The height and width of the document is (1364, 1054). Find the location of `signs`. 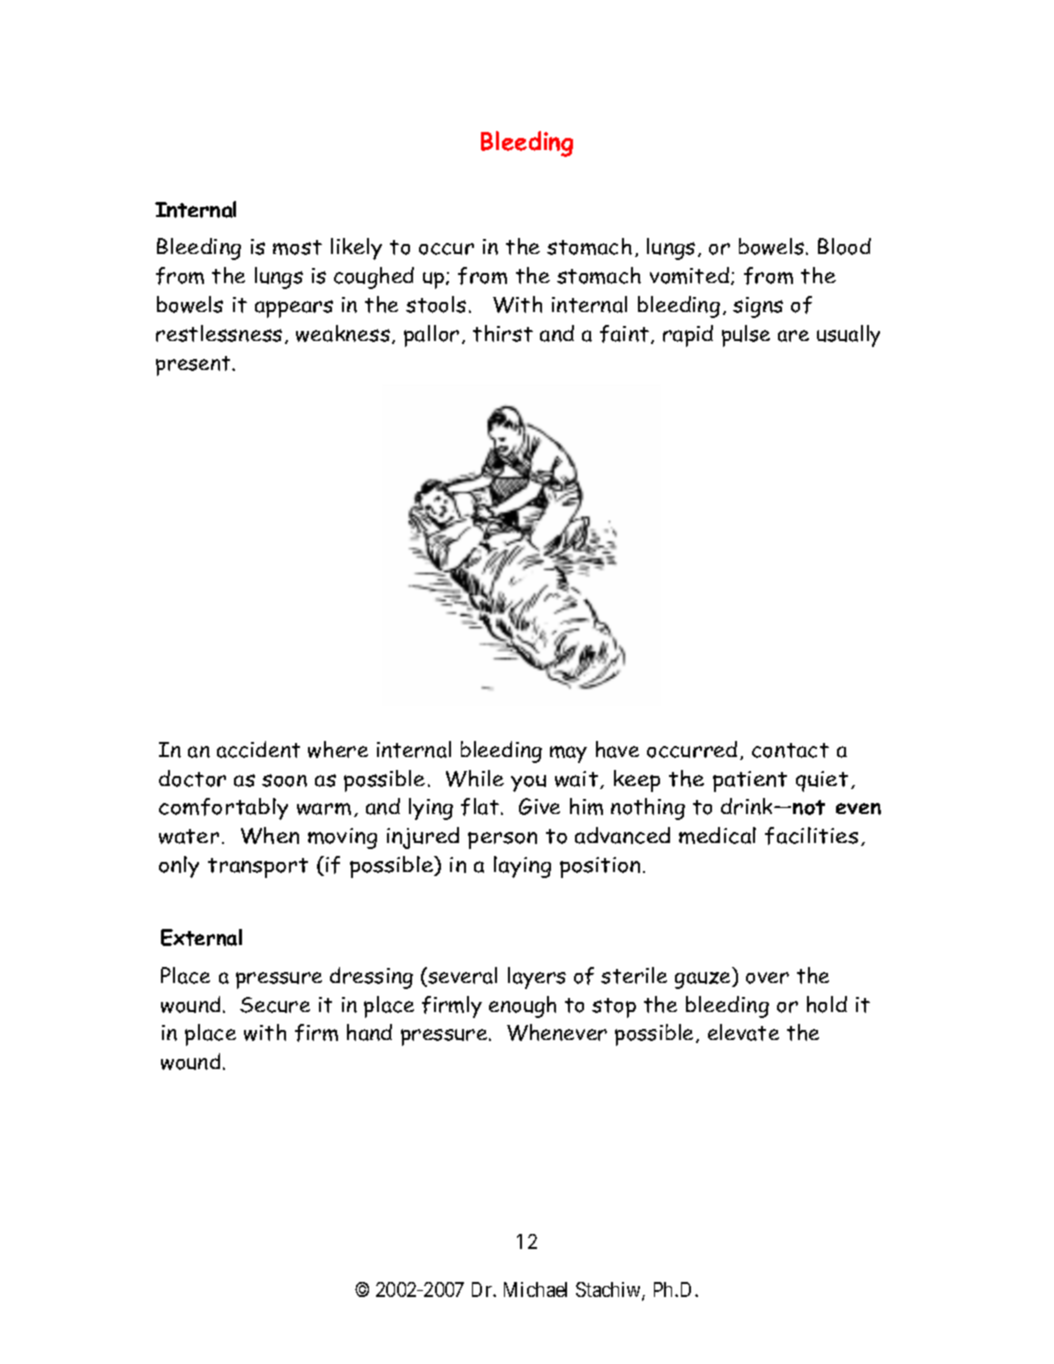

signs is located at coordinates (758, 307).
